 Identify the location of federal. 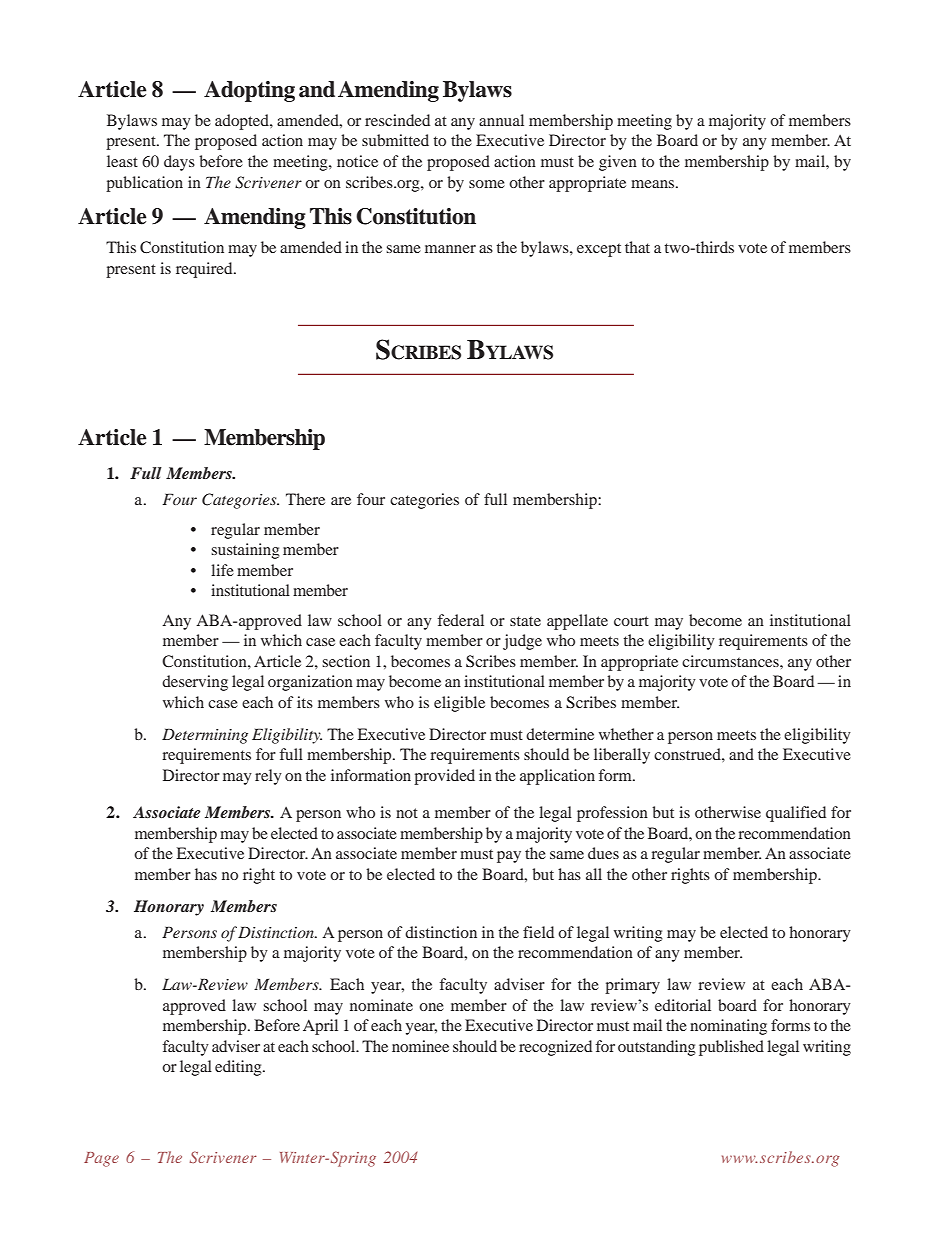
(461, 620).
